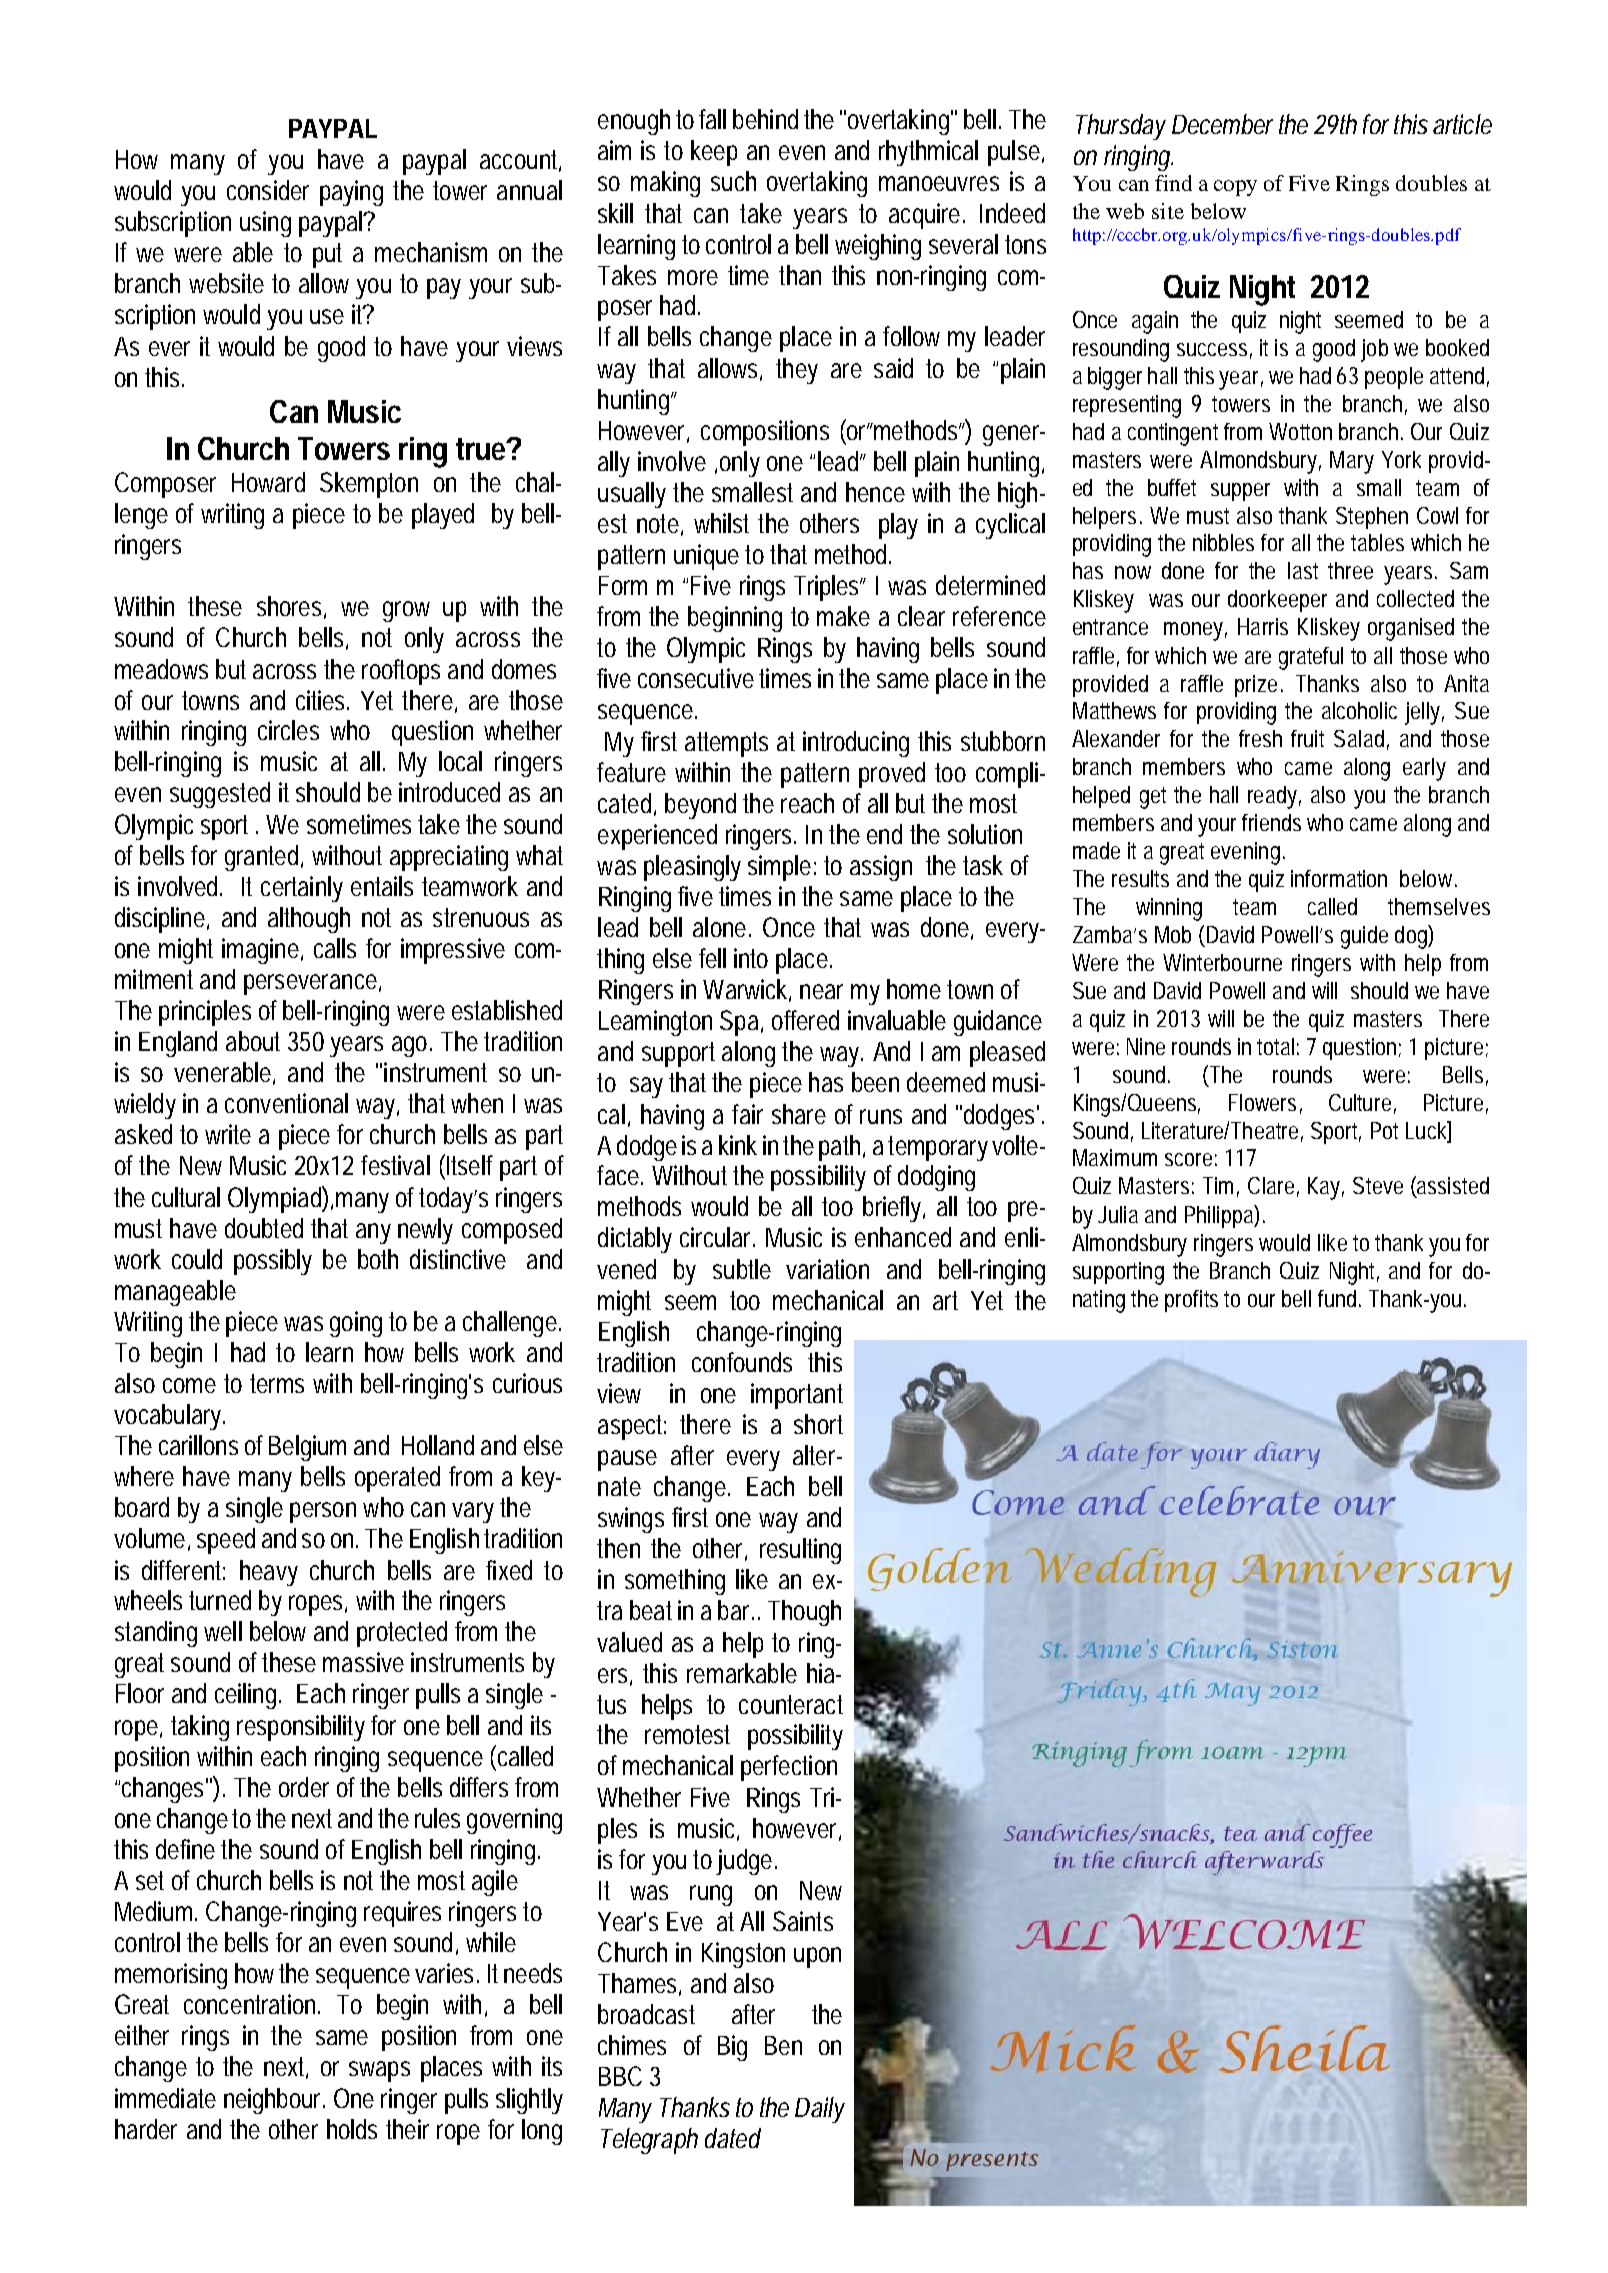  I want to click on conventional, so click(286, 1103).
